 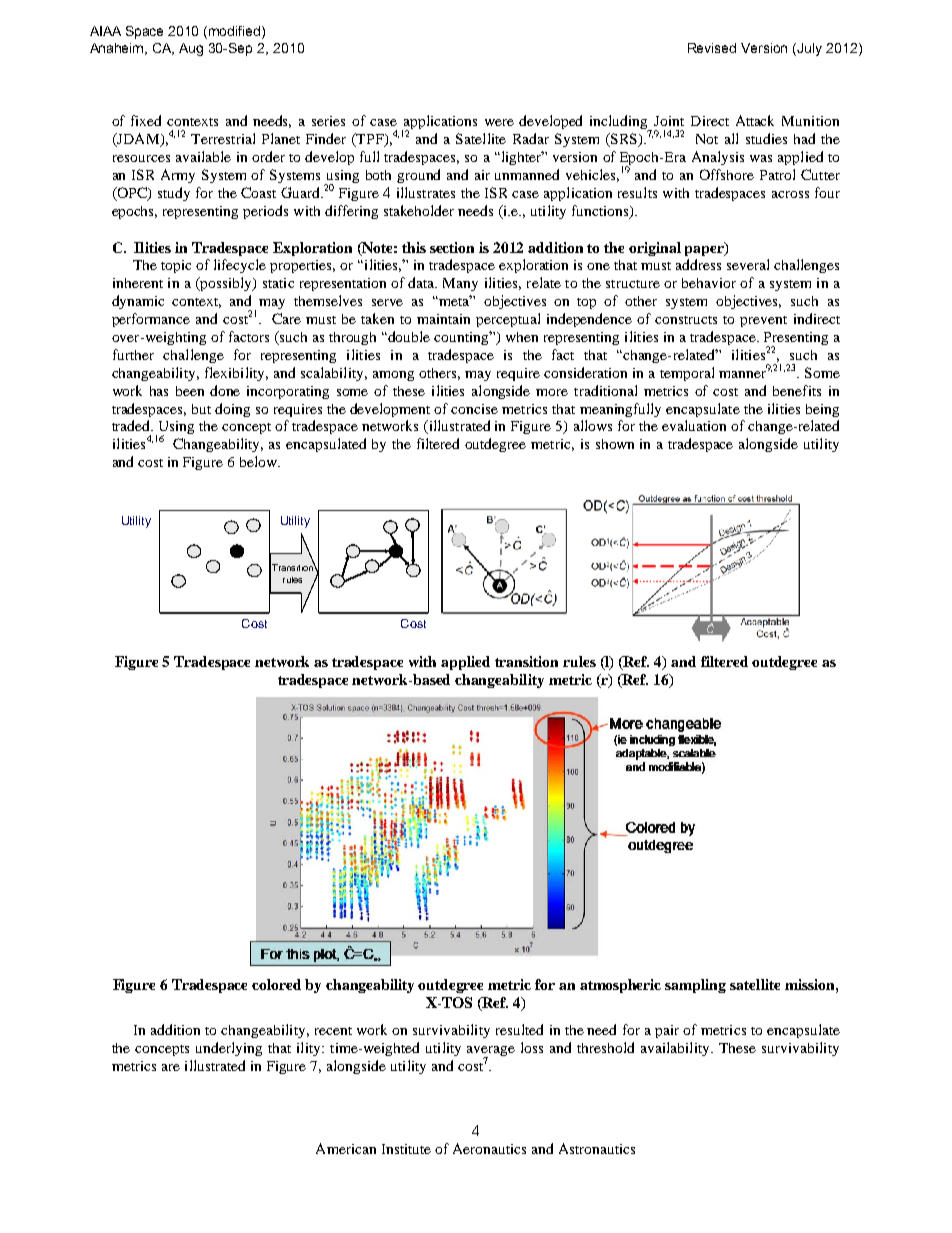 What do you see at coordinates (712, 48) in the page?
I see `Revised` at bounding box center [712, 48].
